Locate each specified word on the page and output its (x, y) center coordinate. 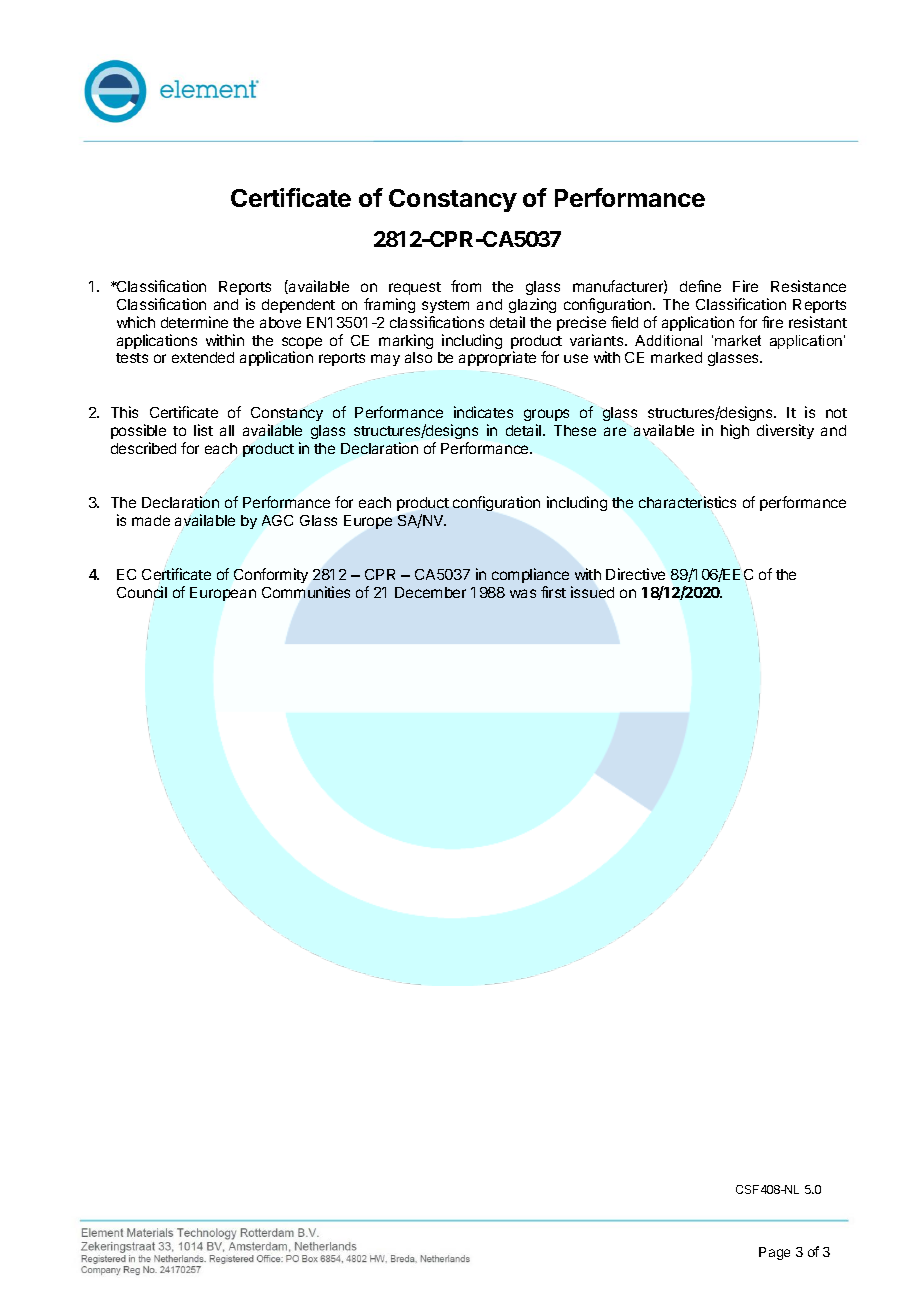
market (738, 340)
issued (592, 592)
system (445, 306)
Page (774, 1253)
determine (194, 322)
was (523, 593)
